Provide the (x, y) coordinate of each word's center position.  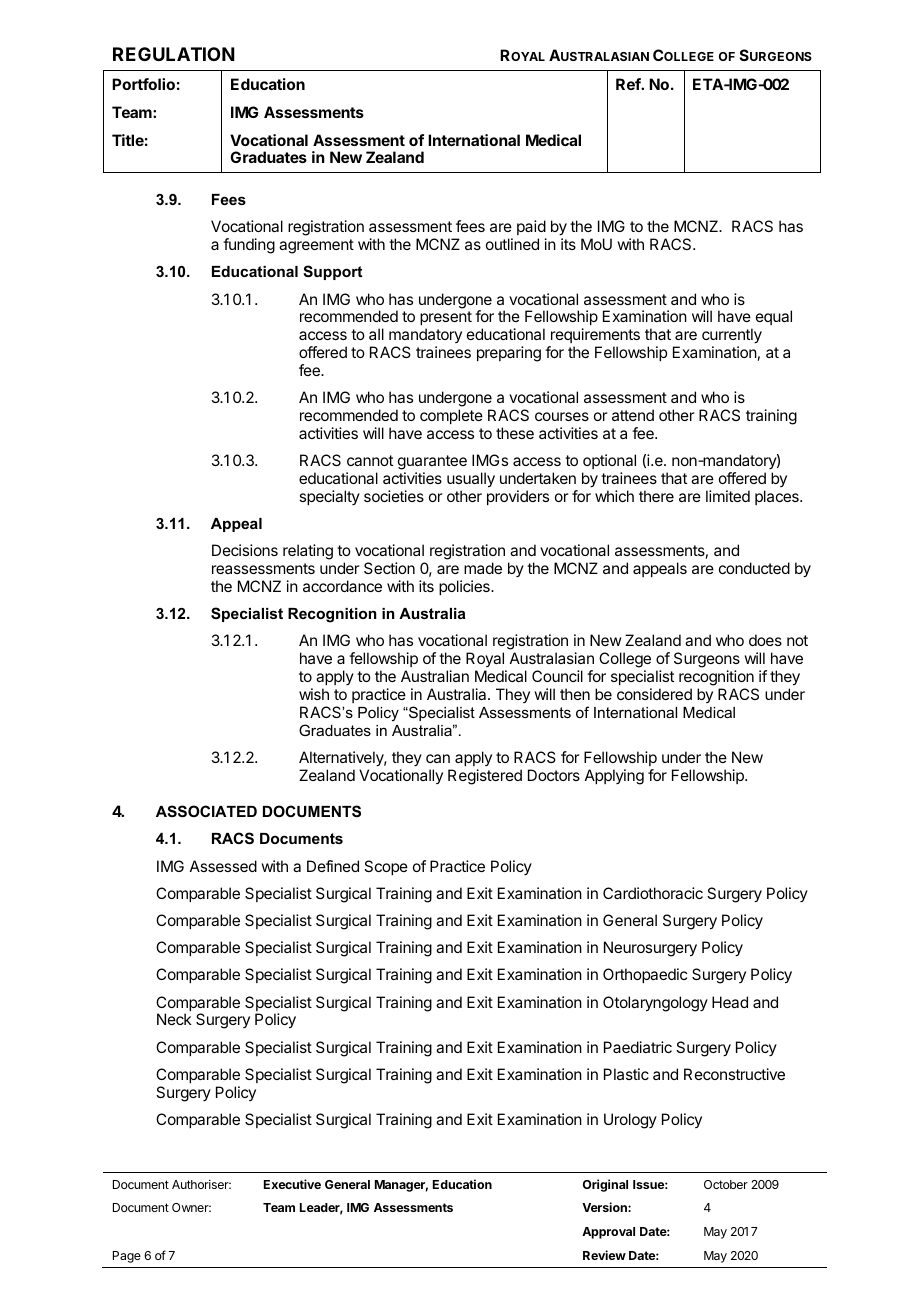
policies (465, 587)
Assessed (223, 866)
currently (732, 337)
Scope (386, 867)
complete (451, 416)
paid (531, 227)
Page (127, 1257)
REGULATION (174, 54)
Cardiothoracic (653, 893)
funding (249, 246)
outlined (512, 244)
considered (654, 694)
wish (314, 694)
